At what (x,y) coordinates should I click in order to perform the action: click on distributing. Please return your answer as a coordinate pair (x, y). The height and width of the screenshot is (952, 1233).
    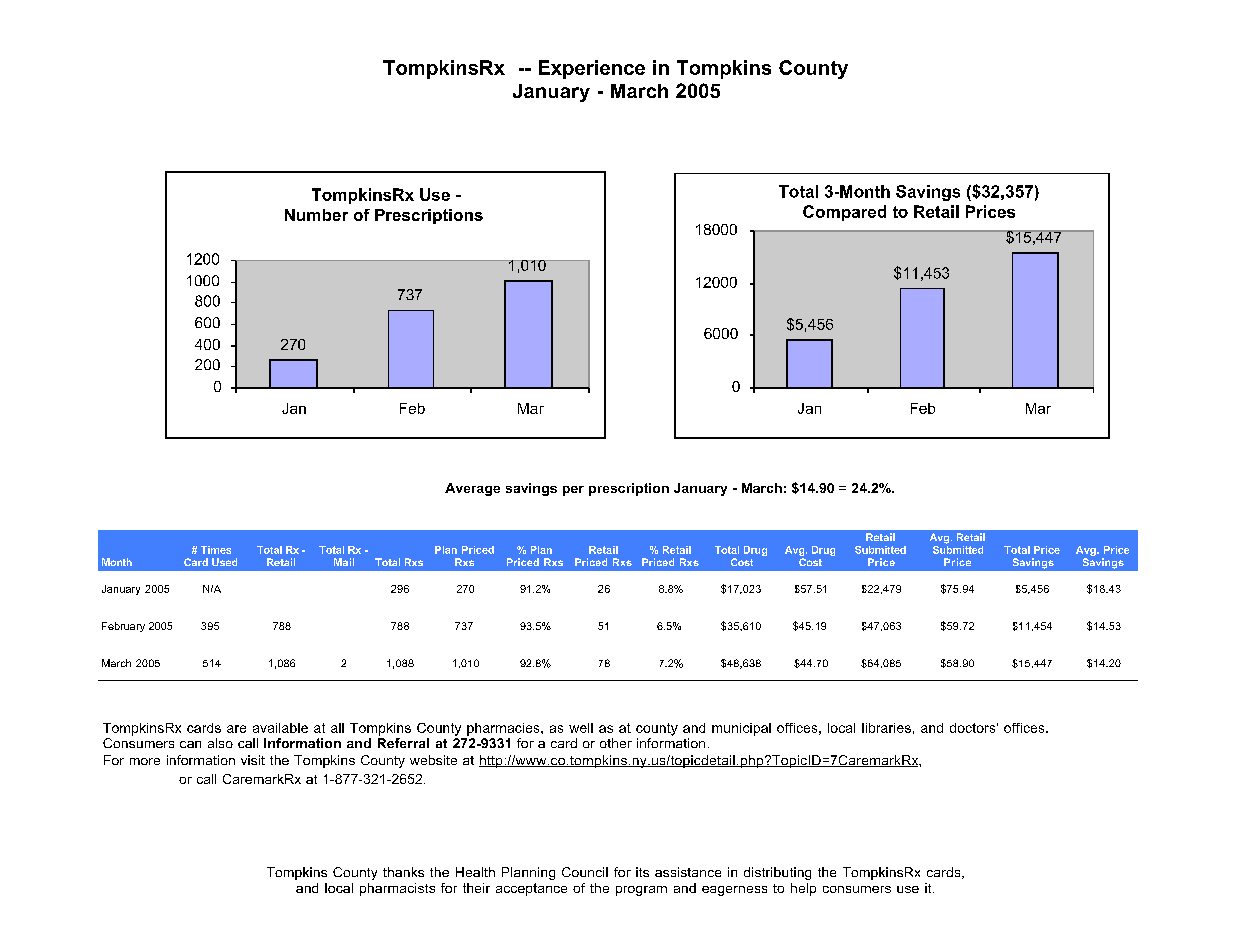
    Looking at the image, I should click on (777, 873).
